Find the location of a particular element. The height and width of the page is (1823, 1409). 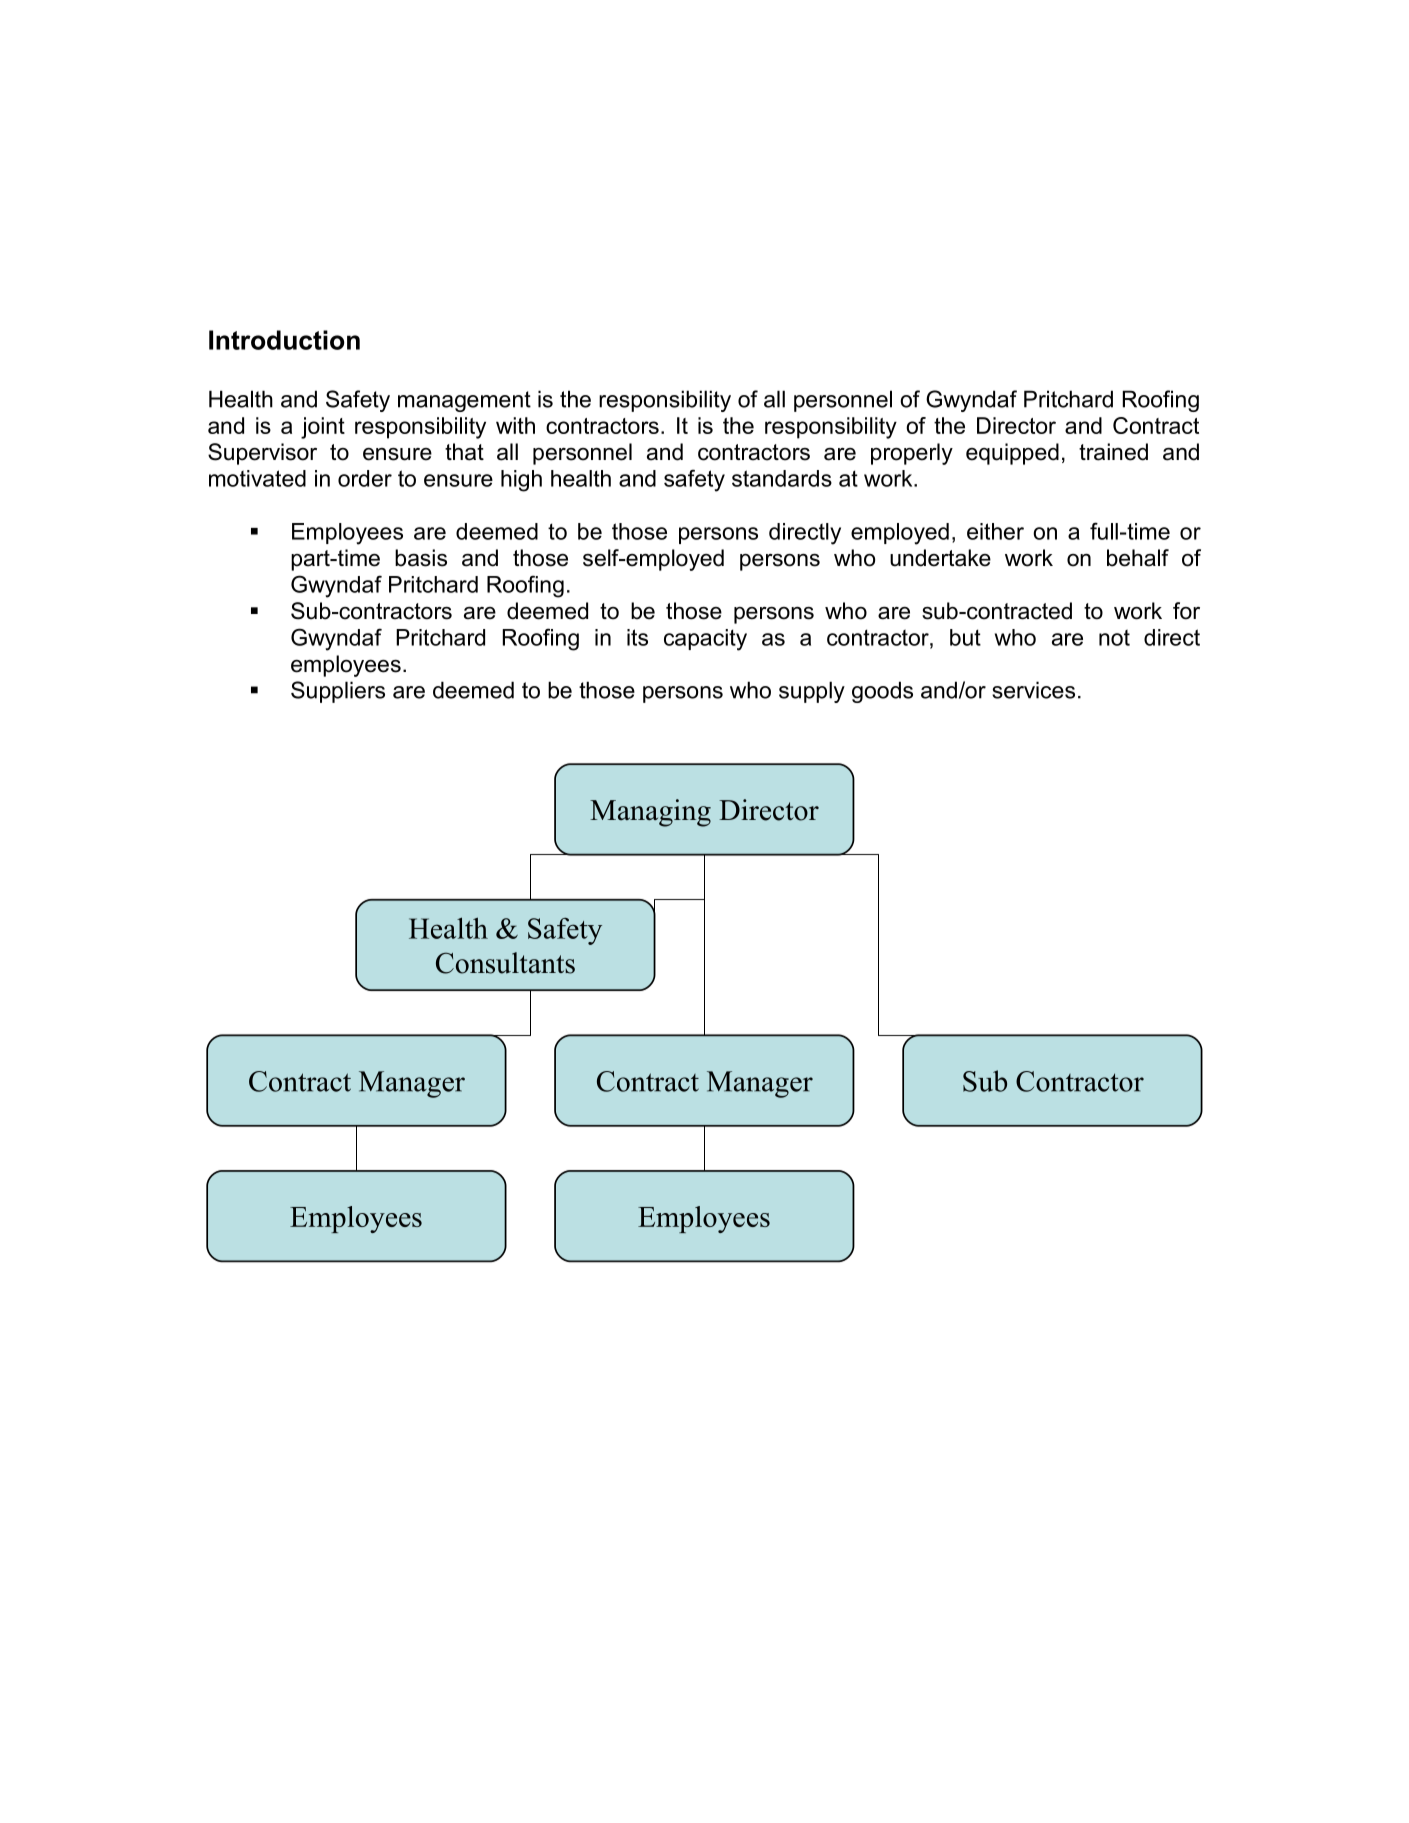

capacity is located at coordinates (705, 640).
